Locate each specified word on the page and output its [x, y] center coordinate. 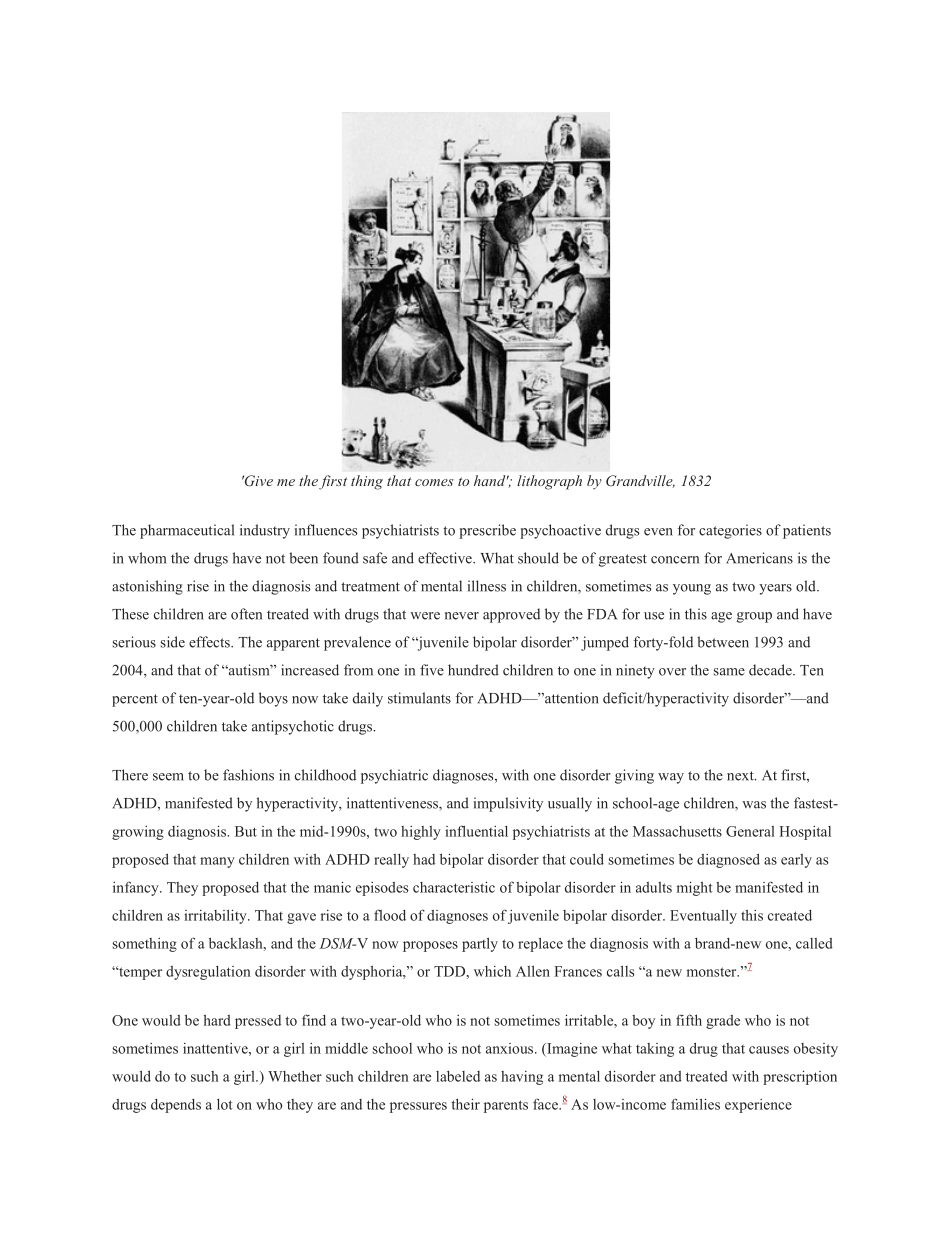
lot [225, 1104]
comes [434, 482]
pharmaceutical [187, 531]
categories [730, 531]
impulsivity [508, 804]
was [754, 805]
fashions [248, 775]
